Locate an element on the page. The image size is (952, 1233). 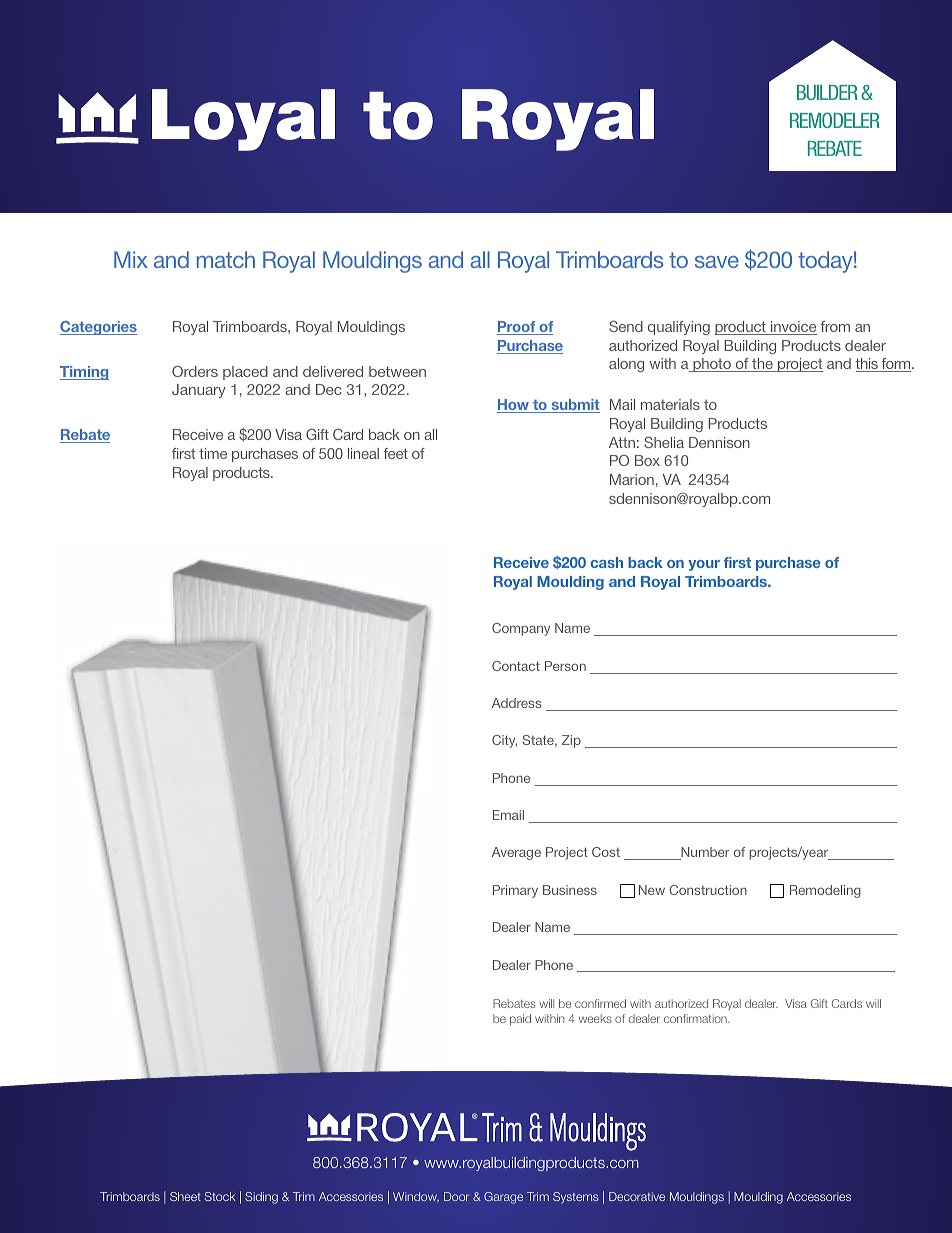
BUILDER is located at coordinates (827, 92).
